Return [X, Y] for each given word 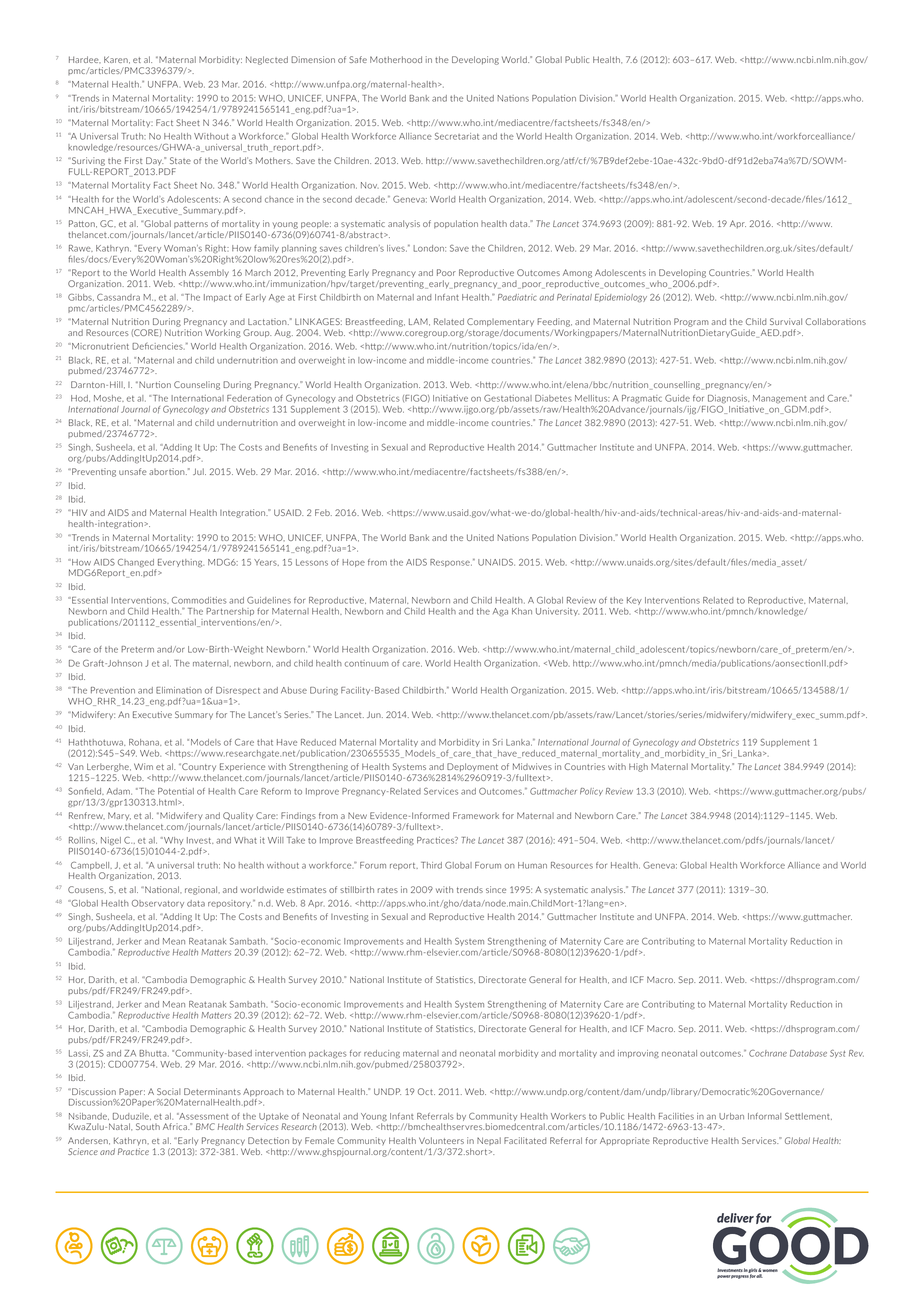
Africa [176, 1126]
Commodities [199, 600]
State [180, 160]
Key [634, 601]
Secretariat [457, 136]
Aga [500, 612]
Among [577, 273]
